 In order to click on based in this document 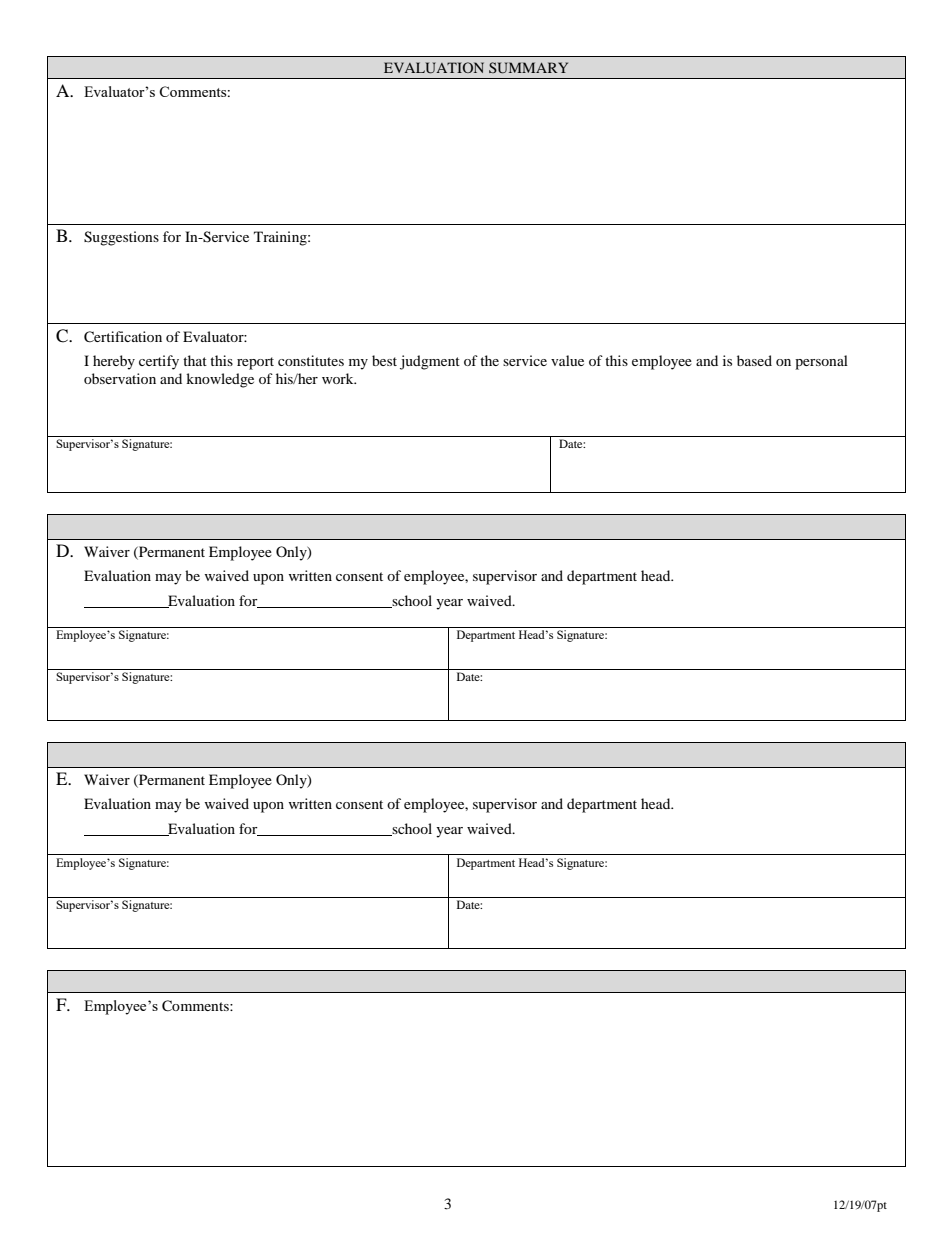, I will do `click(754, 360)`.
